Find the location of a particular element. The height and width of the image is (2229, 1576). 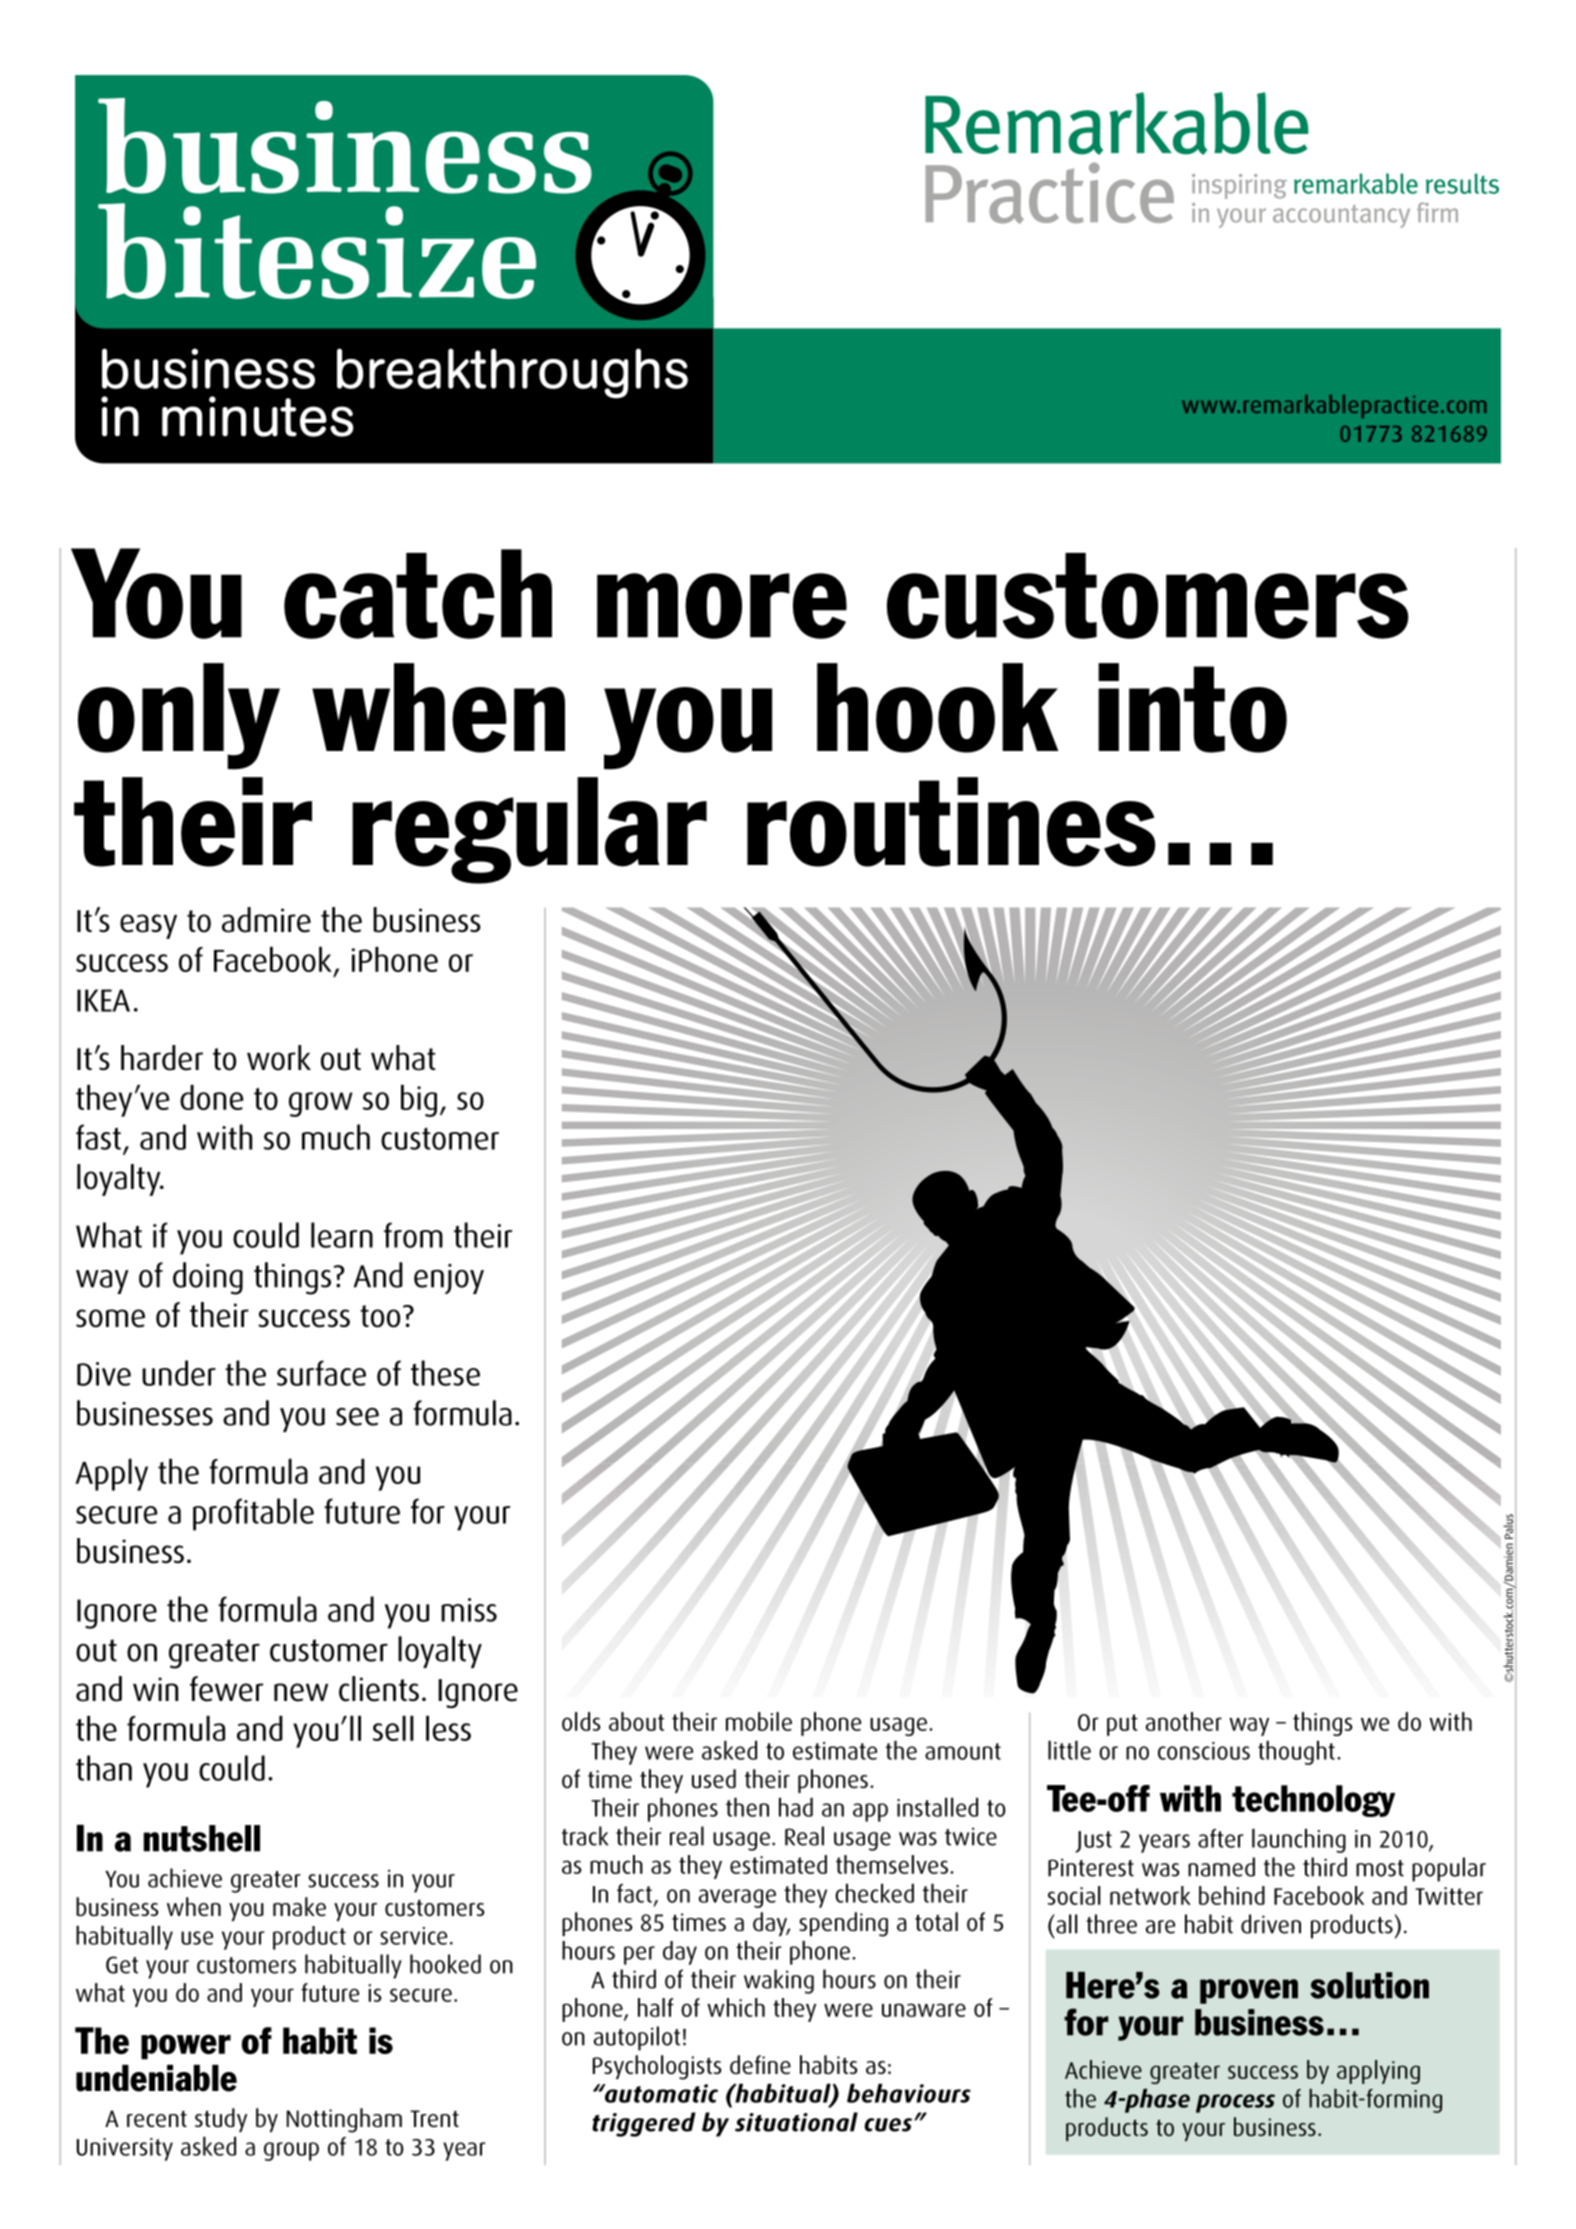

fewer is located at coordinates (226, 1689).
